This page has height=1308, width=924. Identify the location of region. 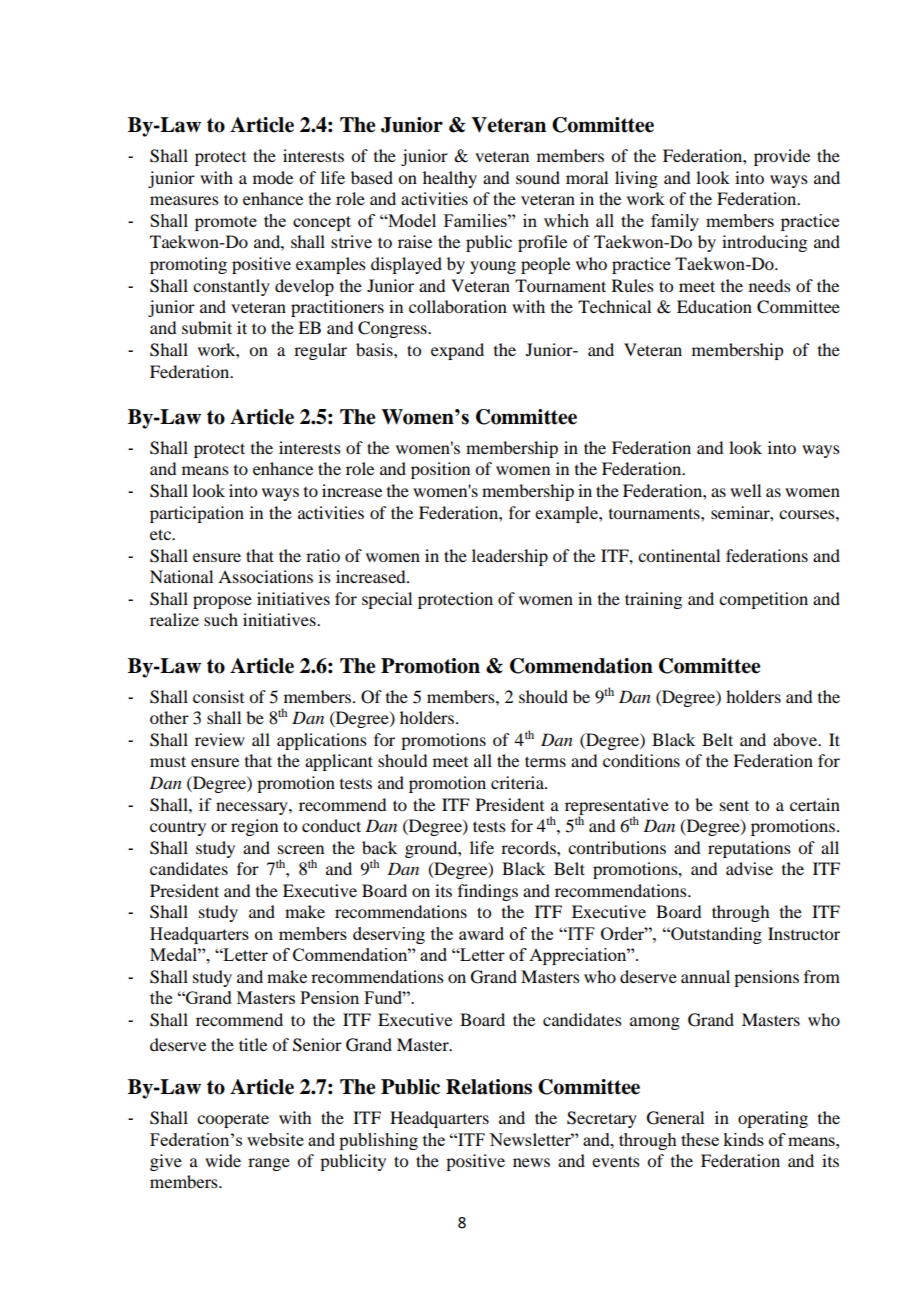
(254, 827).
